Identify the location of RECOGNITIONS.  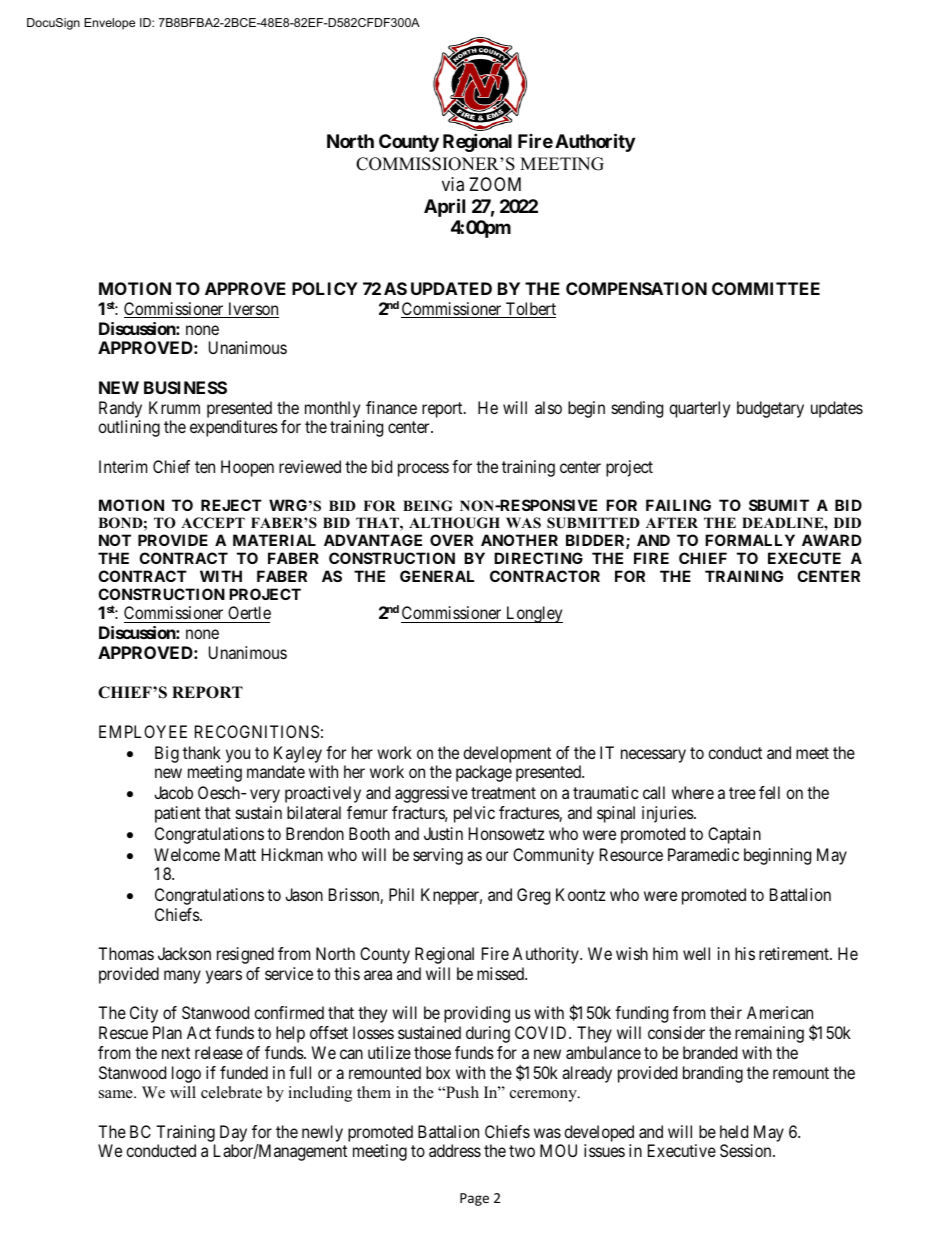
(257, 731).
